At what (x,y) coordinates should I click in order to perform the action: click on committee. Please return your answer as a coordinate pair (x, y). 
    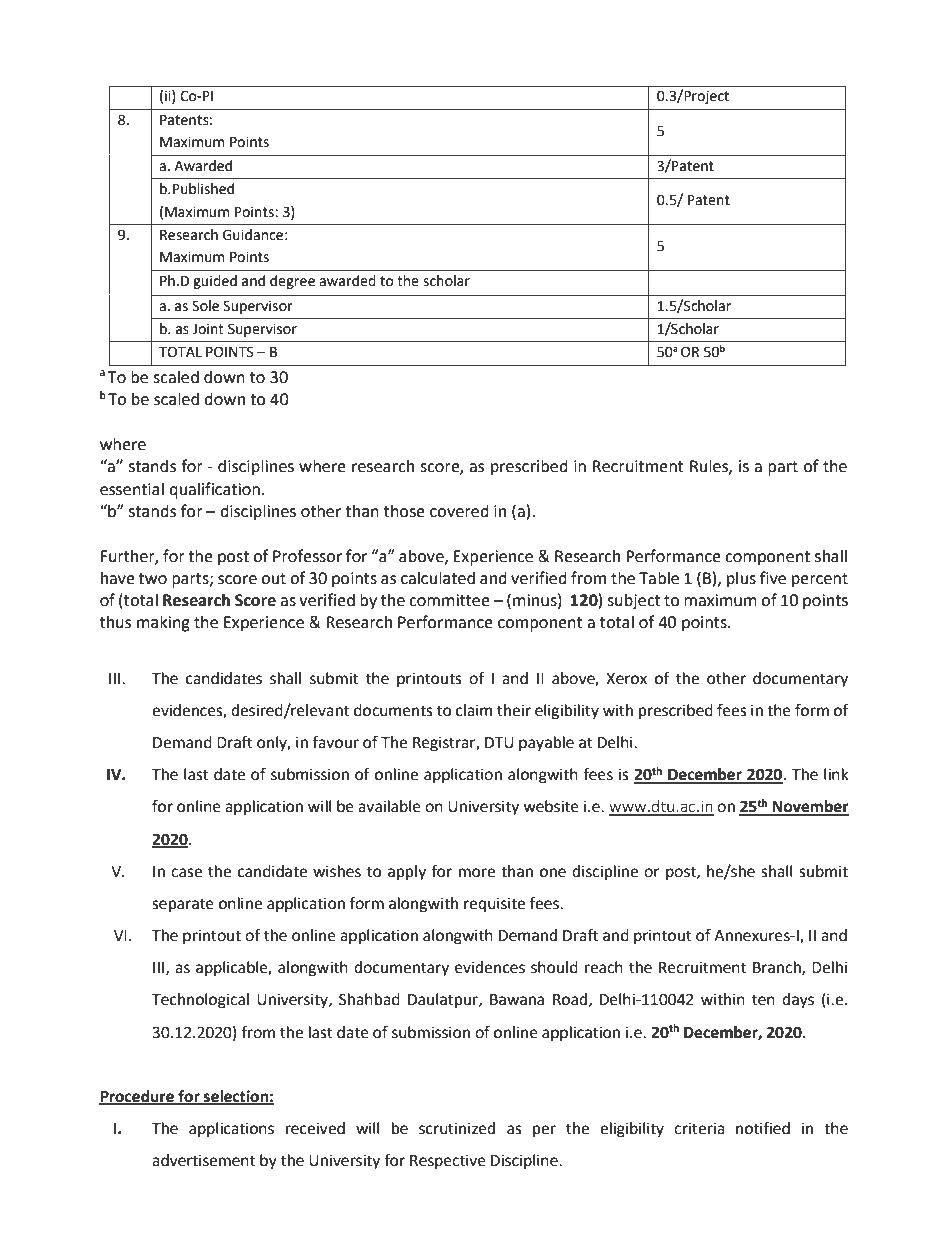
    Looking at the image, I should click on (449, 600).
